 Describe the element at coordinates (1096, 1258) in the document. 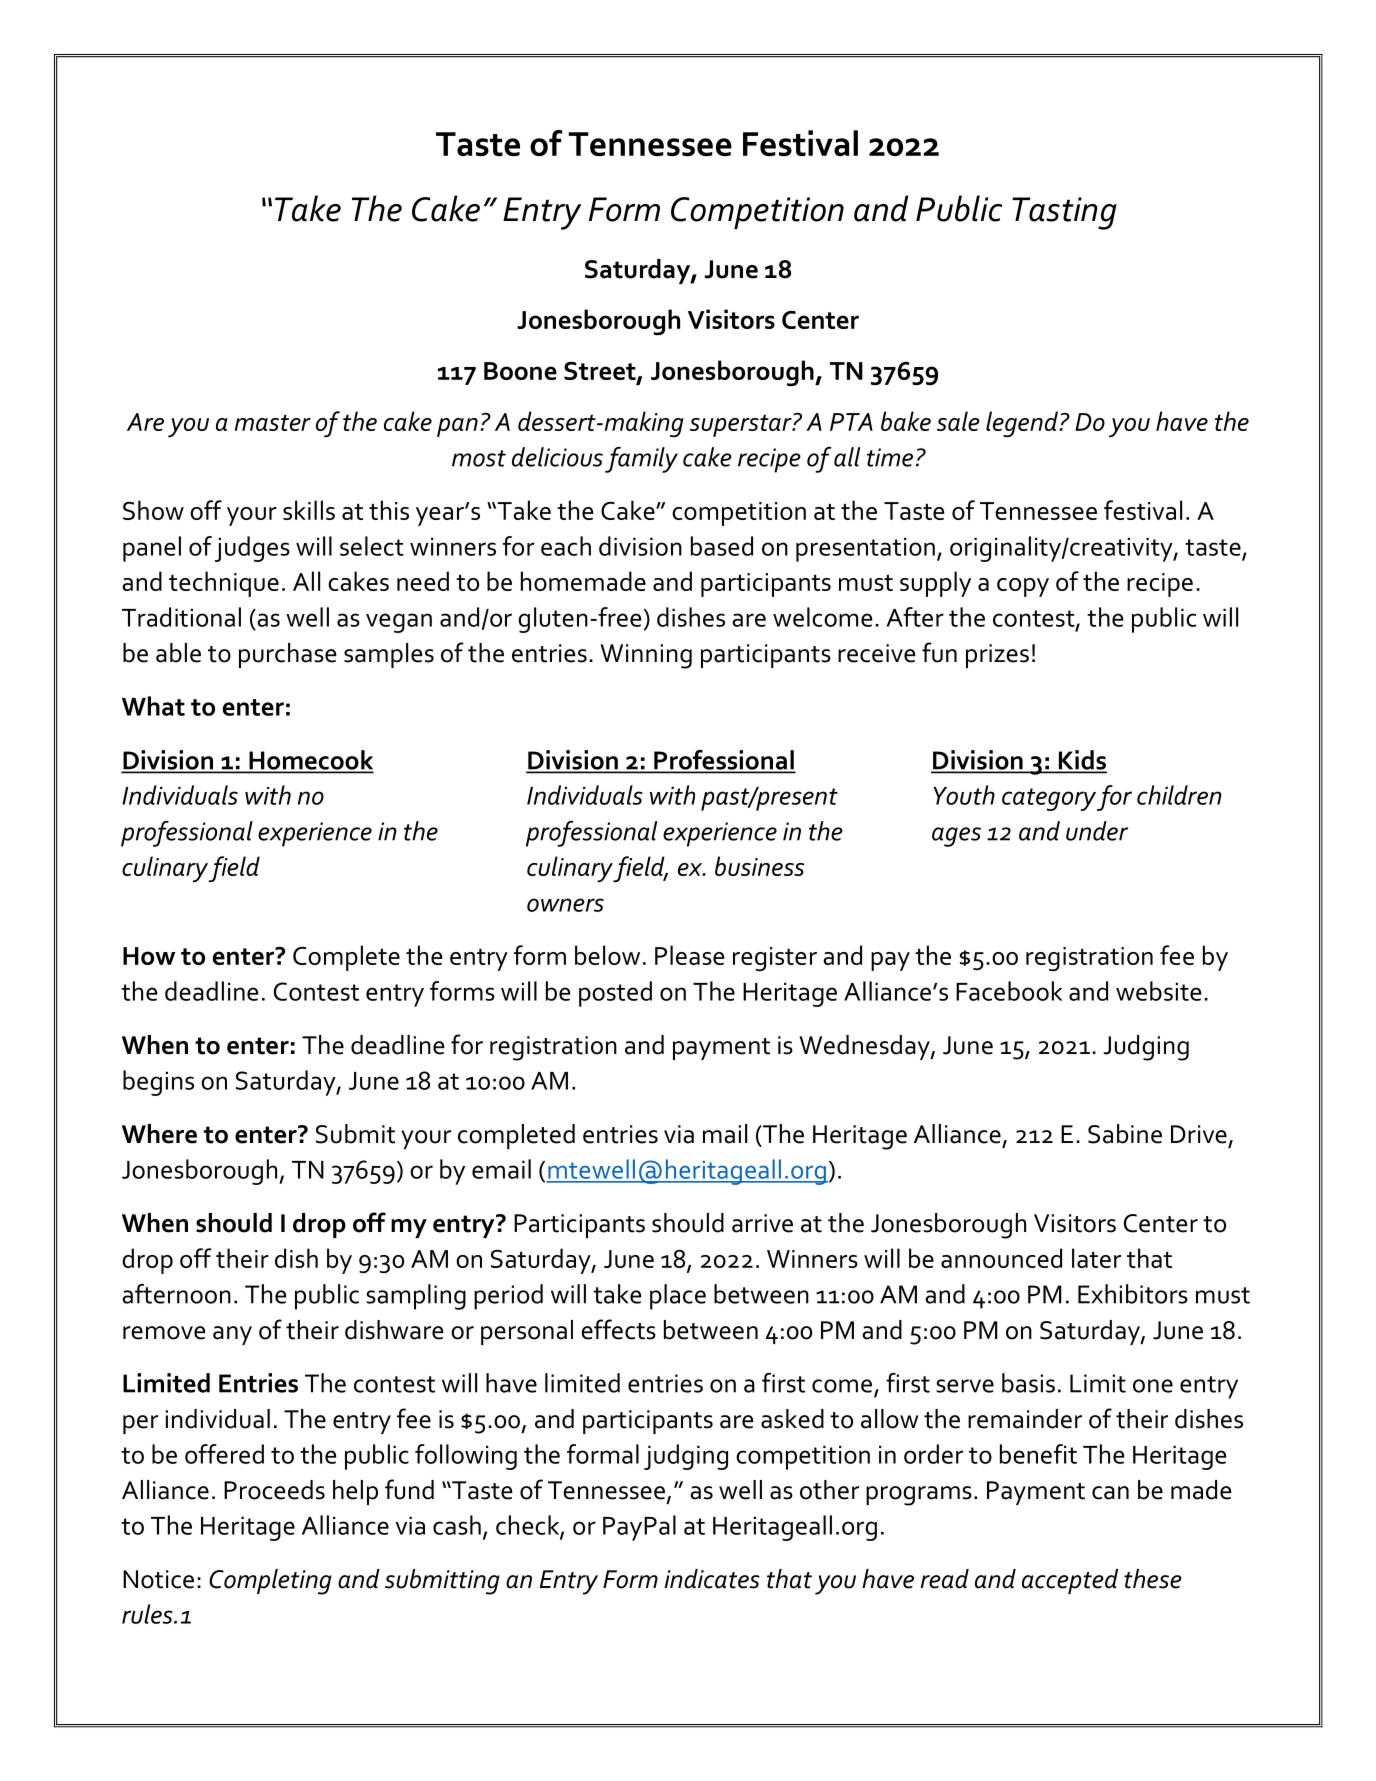

I see `later` at that location.
